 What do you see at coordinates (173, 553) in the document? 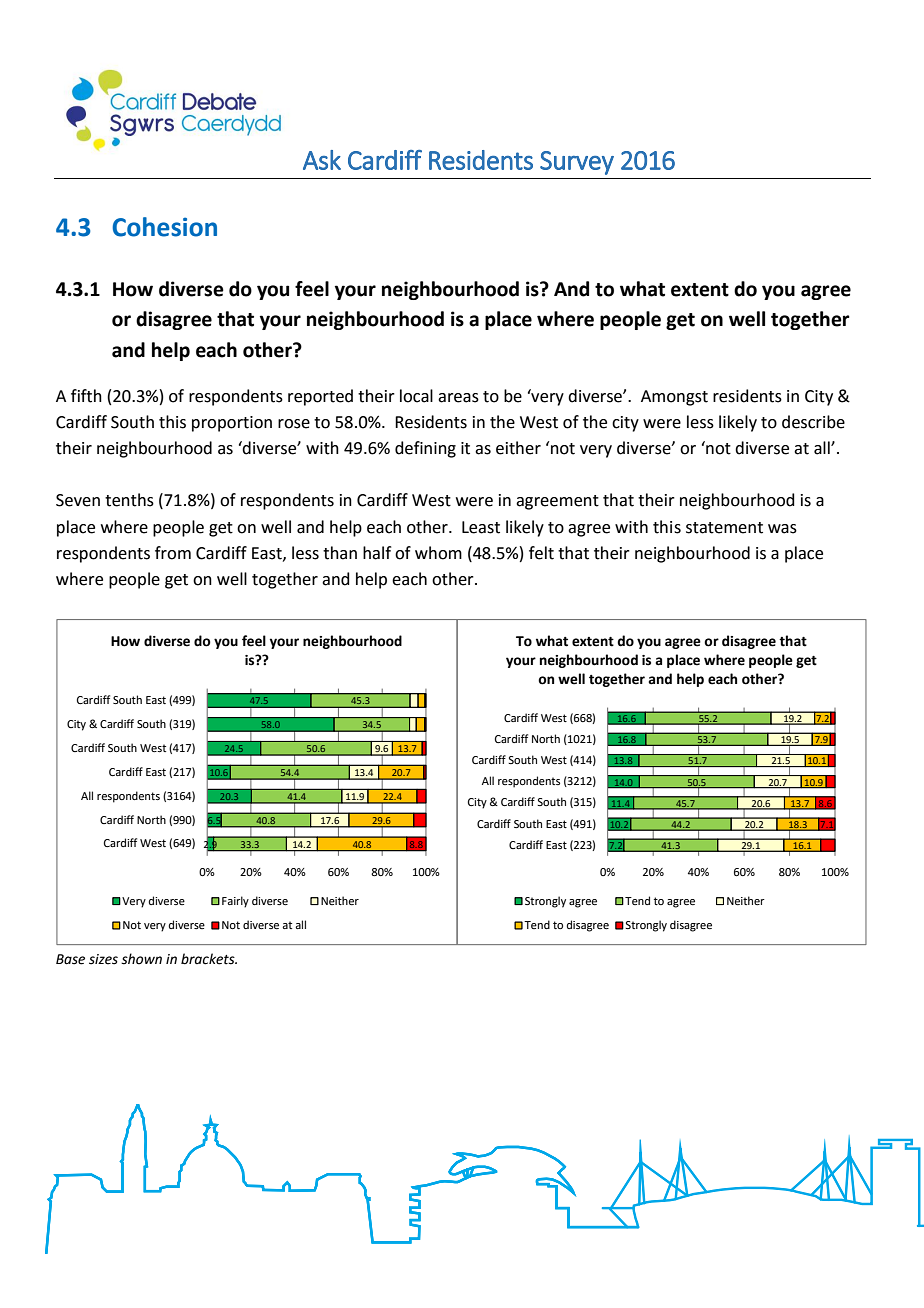
I see `from` at bounding box center [173, 553].
